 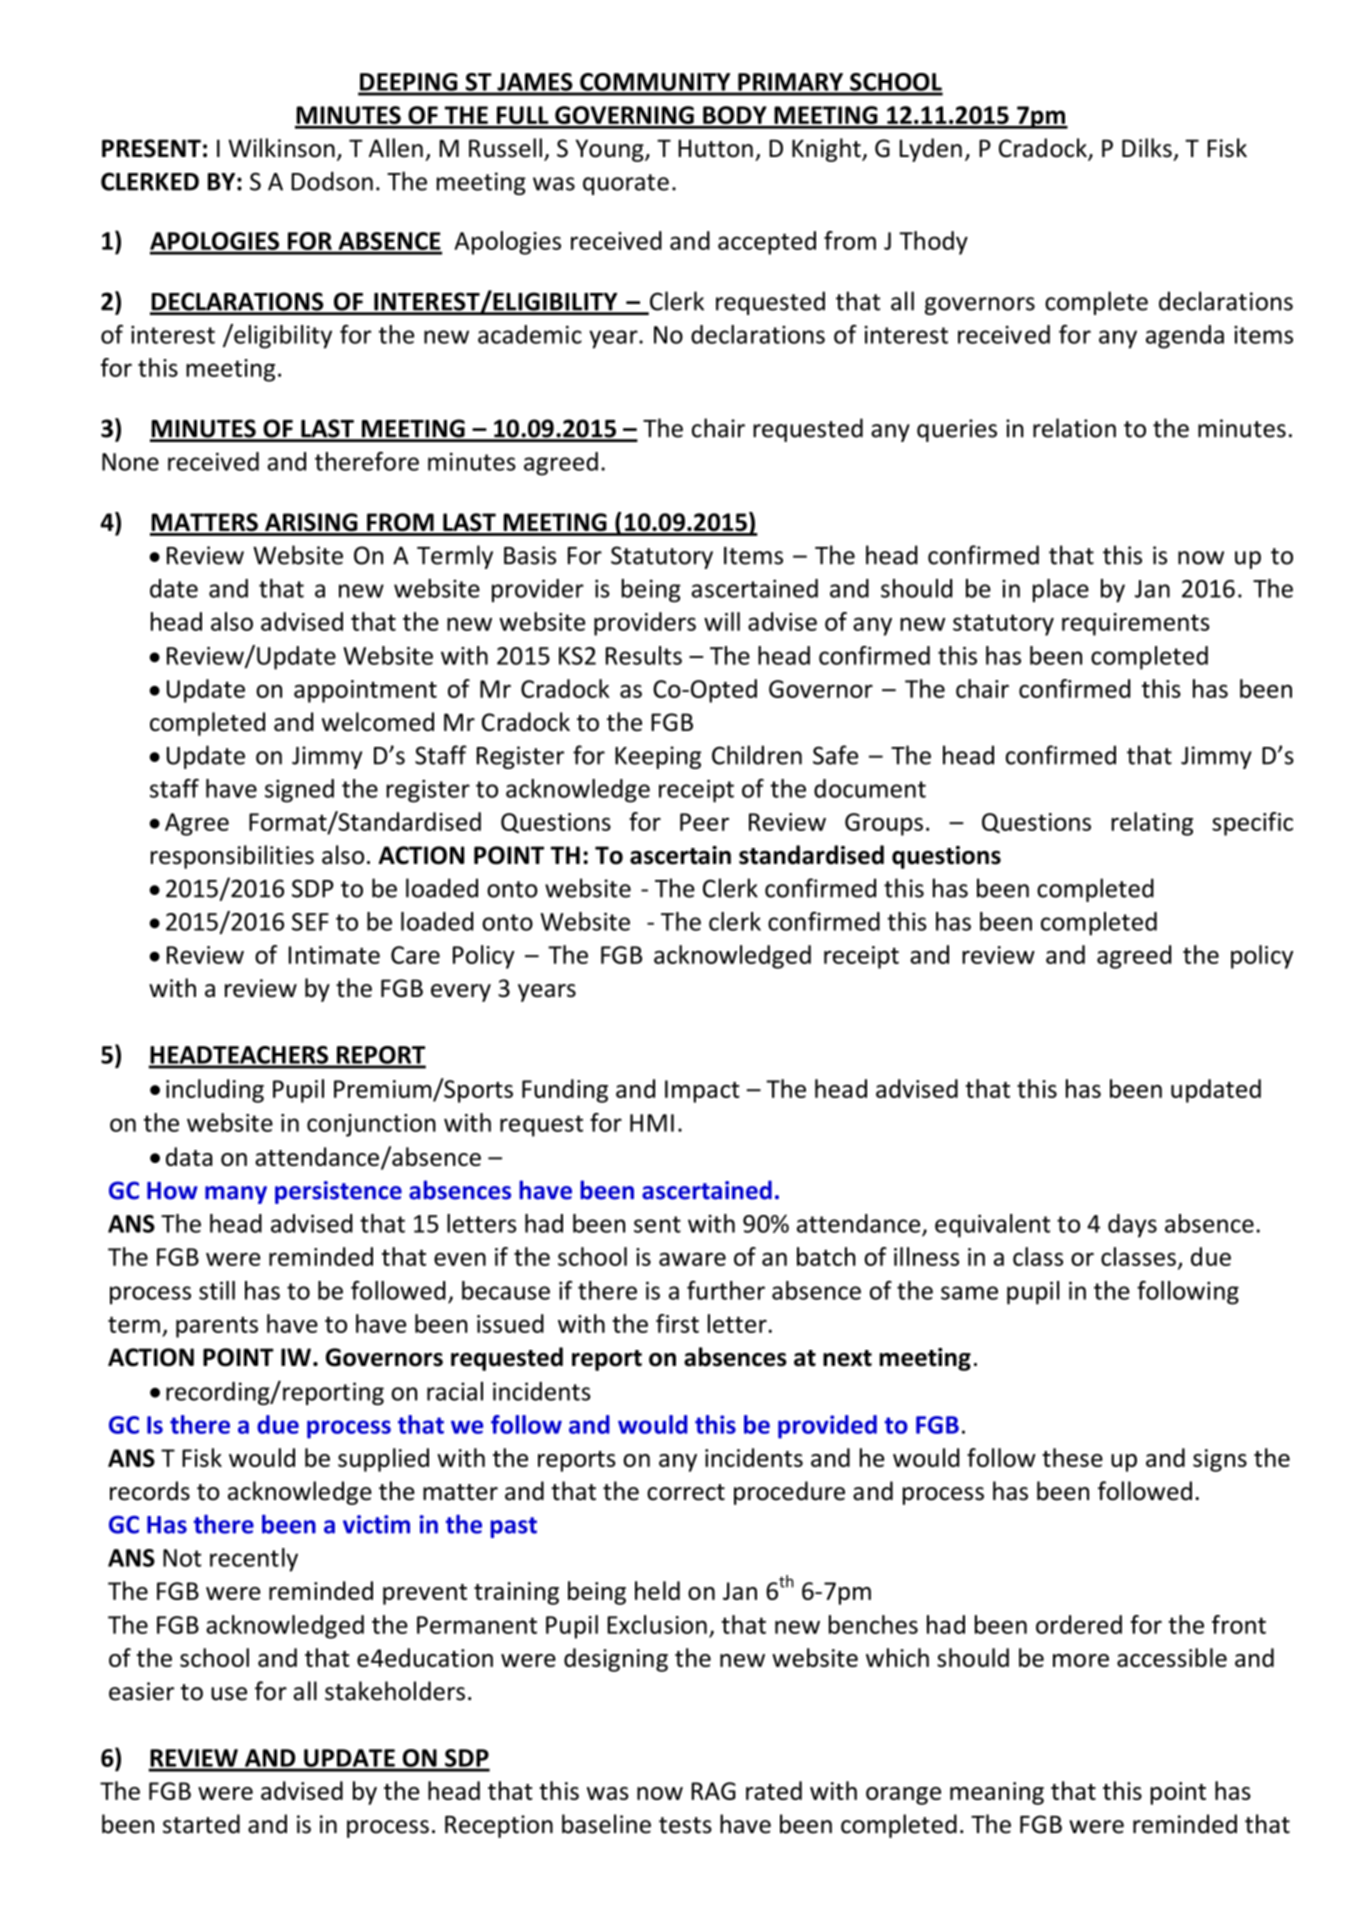 What do you see at coordinates (217, 1327) in the screenshot?
I see `parents` at bounding box center [217, 1327].
